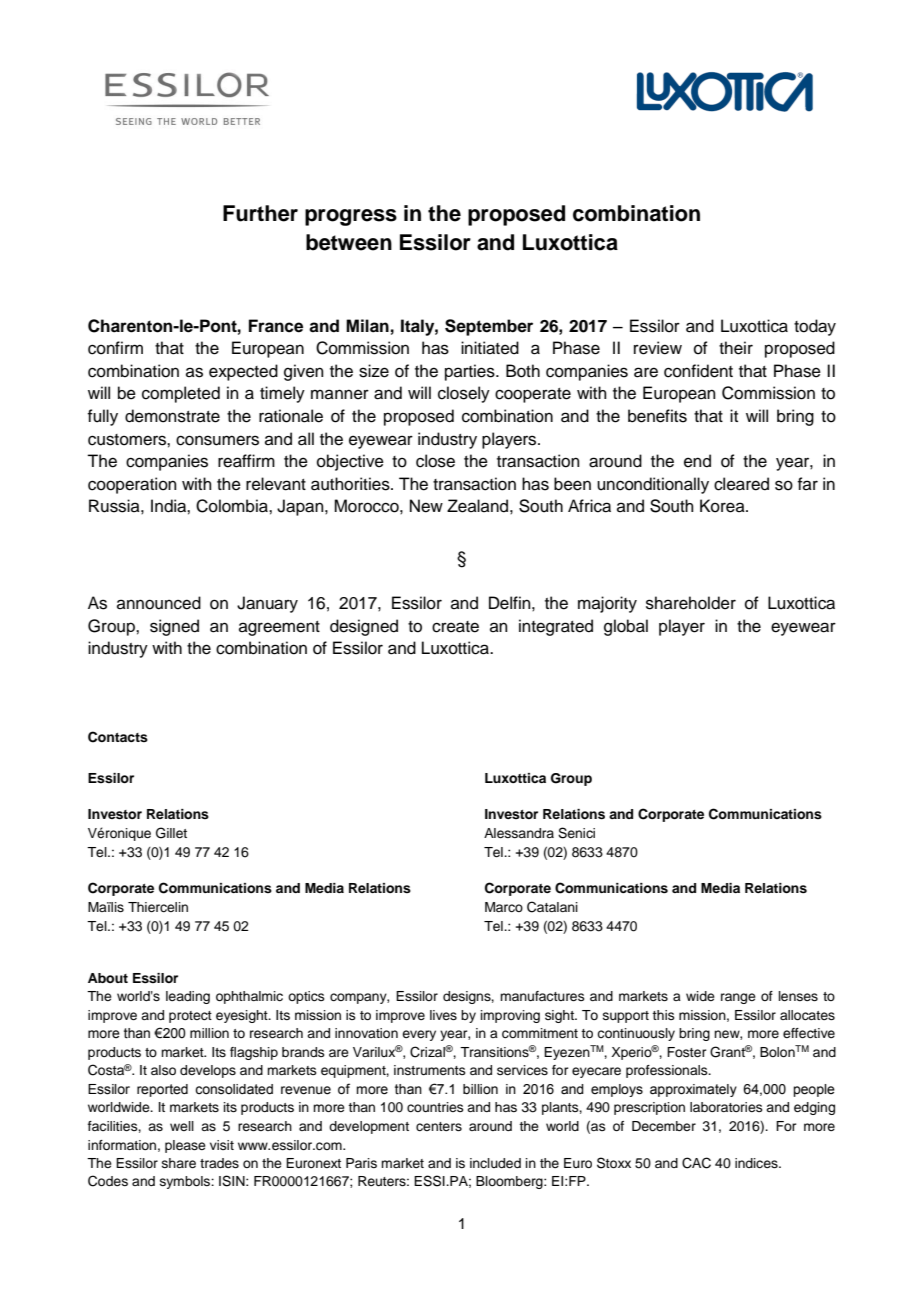 This screenshot has height=1308, width=924. Describe the element at coordinates (626, 627) in the screenshot. I see `global` at that location.
